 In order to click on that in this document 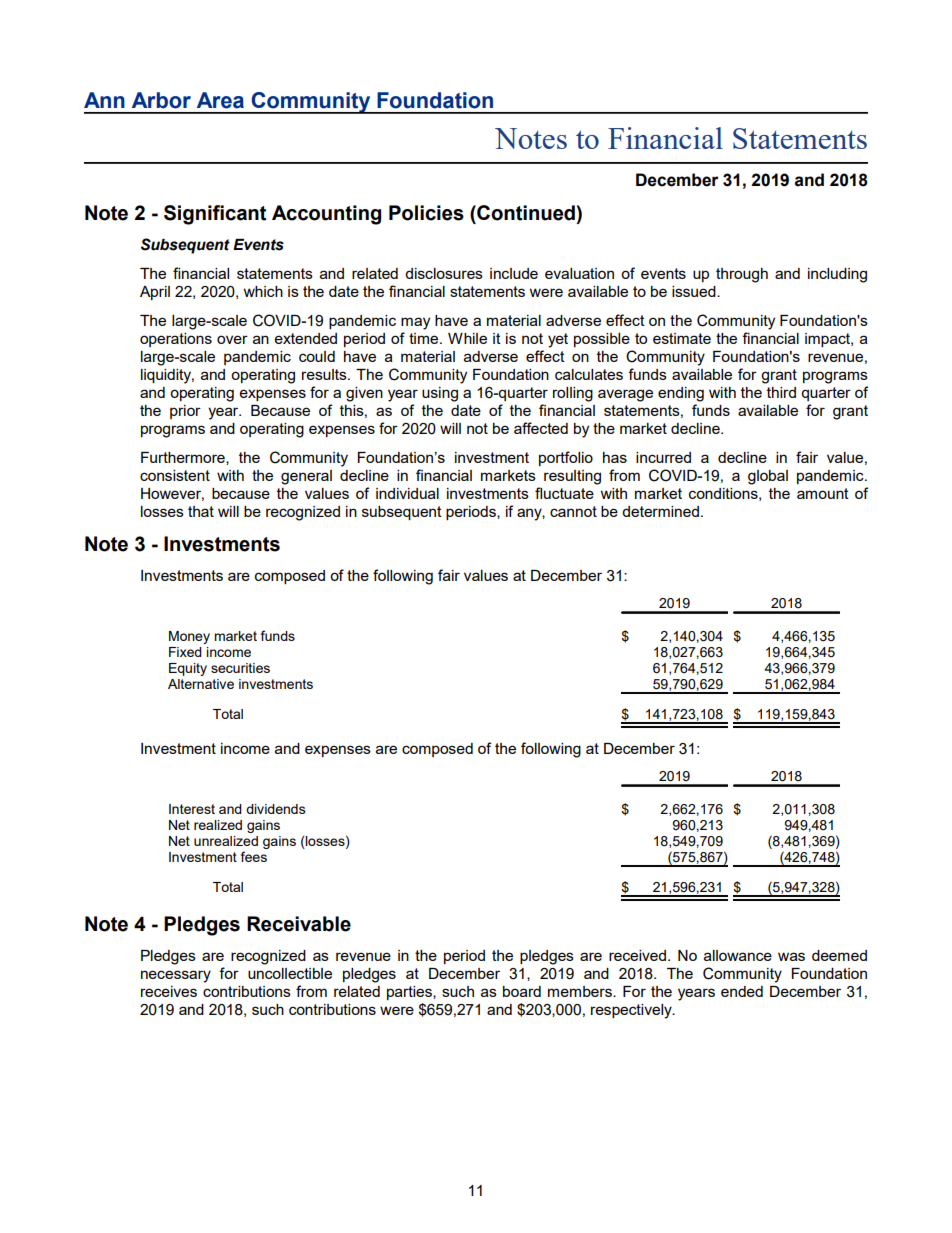, I will do `click(201, 511)`.
